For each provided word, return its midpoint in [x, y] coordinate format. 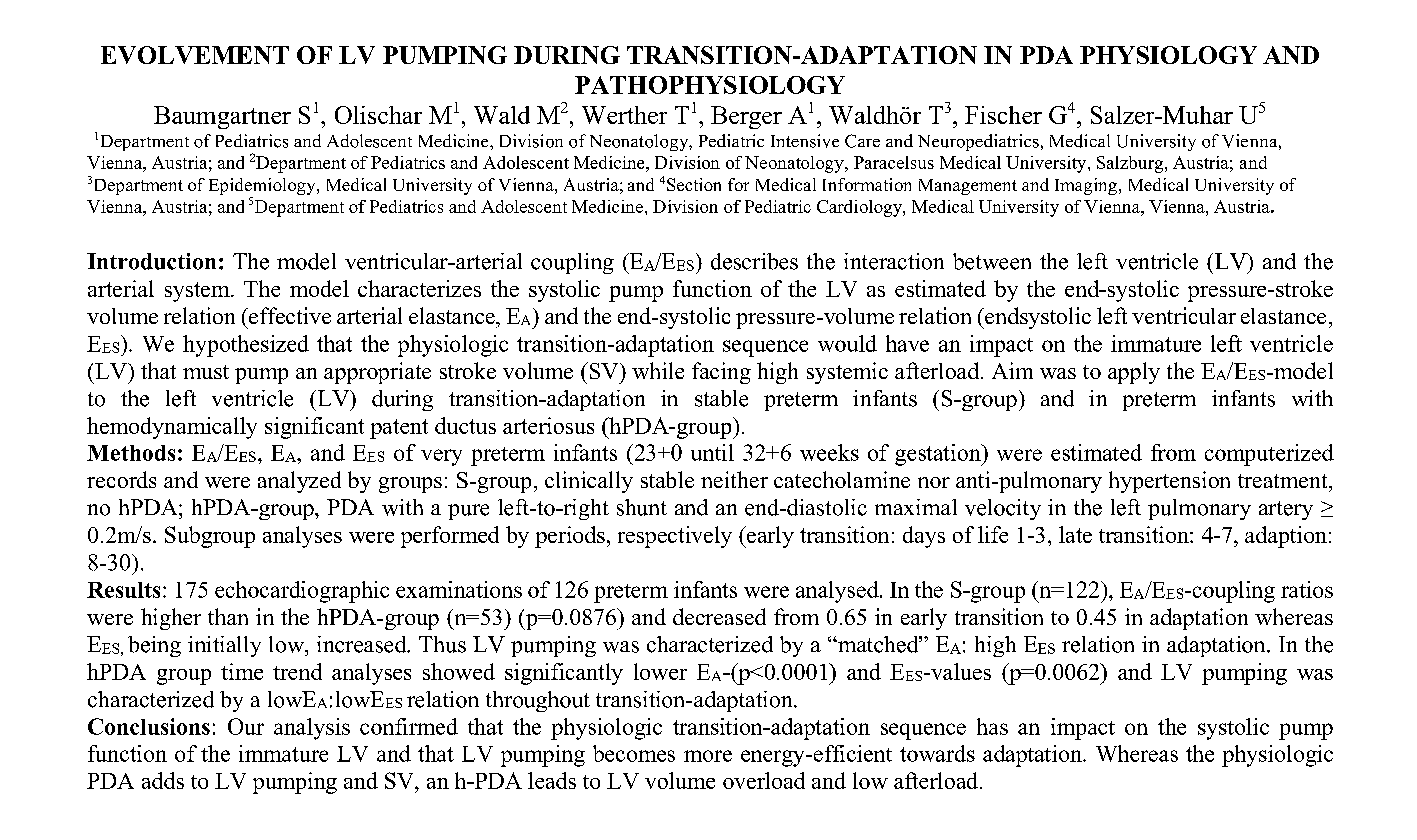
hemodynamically [172, 428]
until [712, 452]
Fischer [1003, 115]
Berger [746, 117]
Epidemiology [263, 188]
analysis [312, 729]
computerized [1269, 455]
